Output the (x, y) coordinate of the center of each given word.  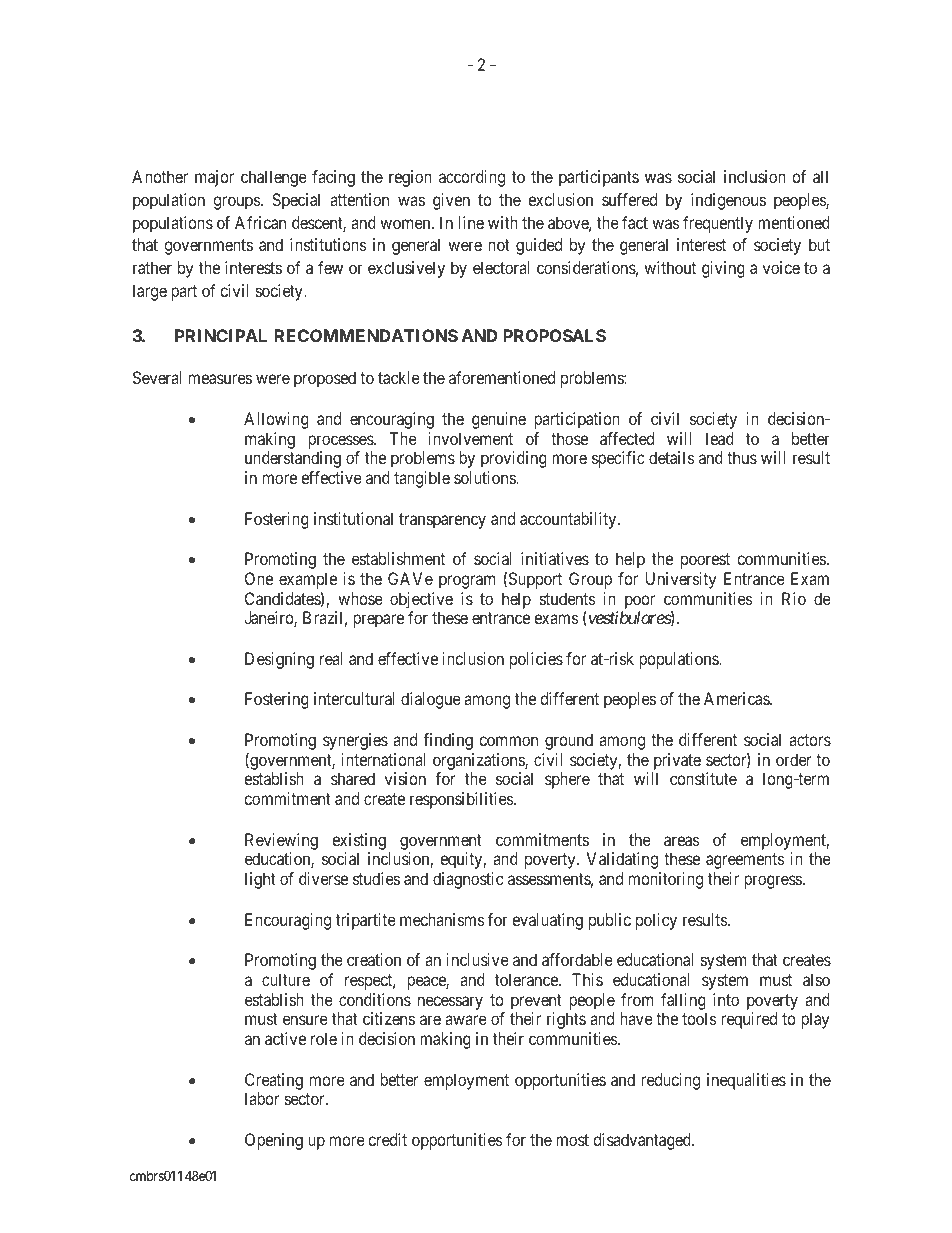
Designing (279, 660)
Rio (794, 598)
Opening (274, 1141)
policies (536, 660)
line (471, 222)
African (260, 222)
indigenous (728, 201)
